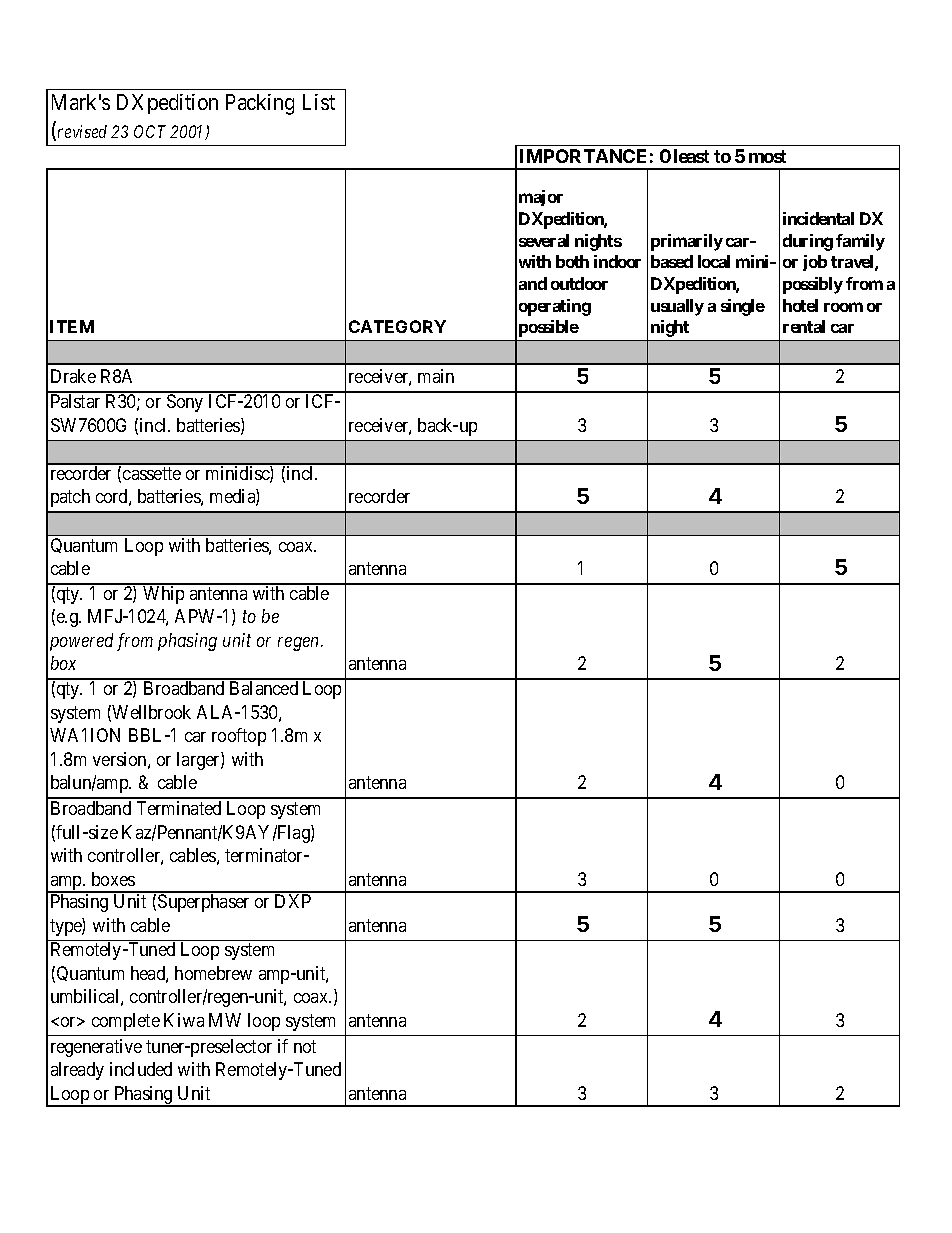 This screenshot has width=952, height=1233. What do you see at coordinates (583, 156) in the screenshot?
I see `IMPORTANCE` at bounding box center [583, 156].
